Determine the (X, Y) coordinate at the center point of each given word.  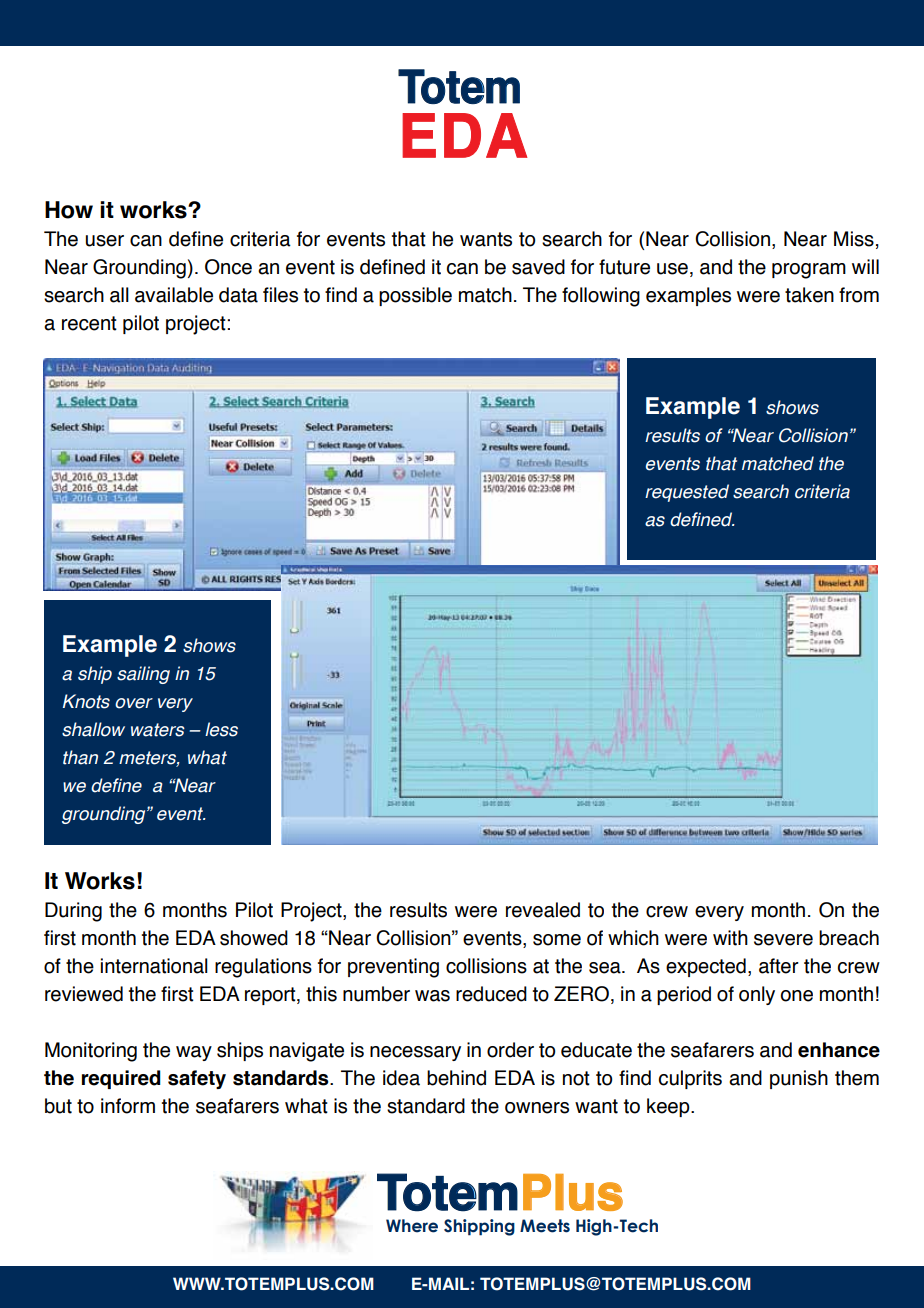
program (809, 271)
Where (412, 1226)
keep (669, 1107)
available (174, 295)
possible (415, 296)
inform (128, 1106)
